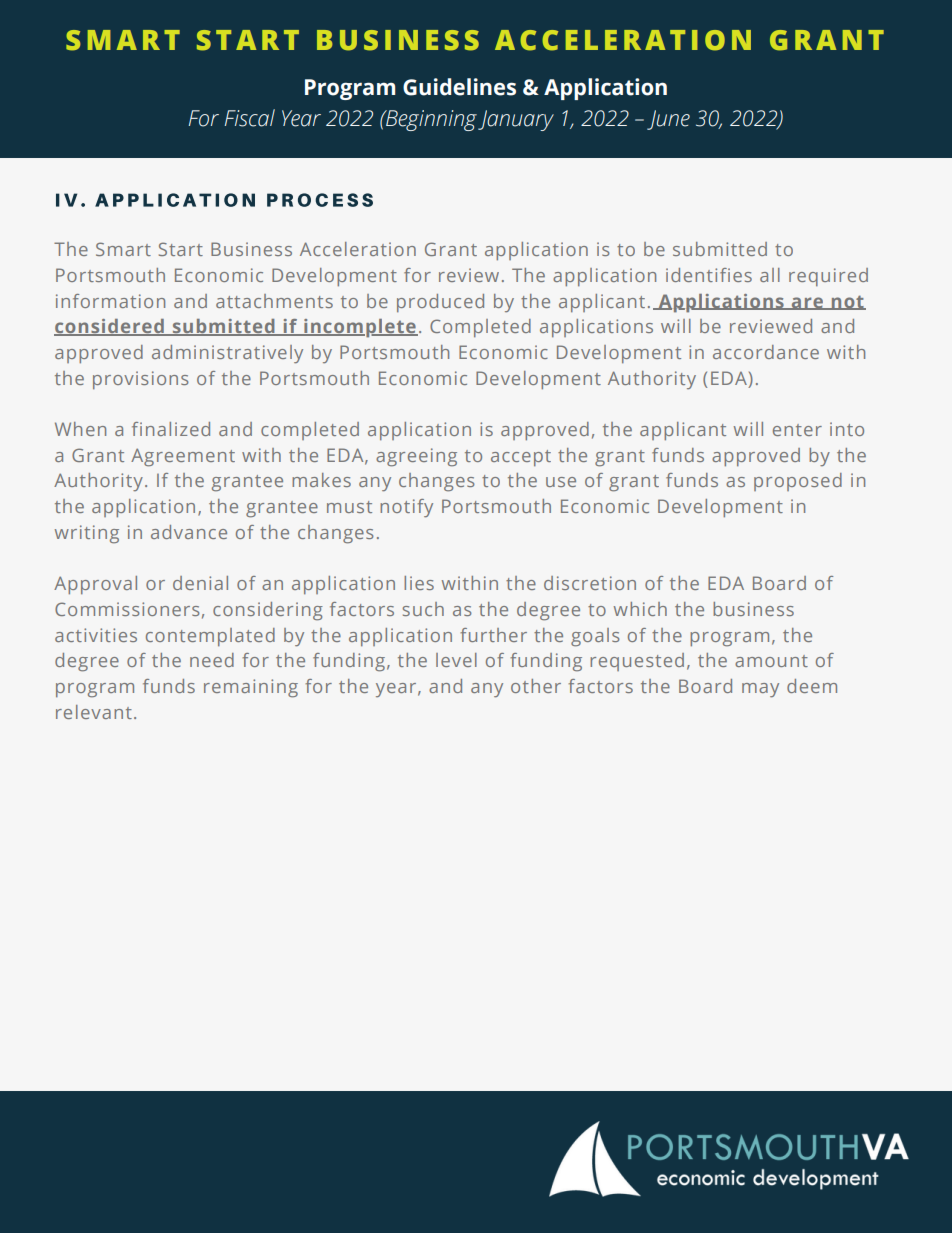  What do you see at coordinates (406, 508) in the screenshot?
I see `notify` at bounding box center [406, 508].
